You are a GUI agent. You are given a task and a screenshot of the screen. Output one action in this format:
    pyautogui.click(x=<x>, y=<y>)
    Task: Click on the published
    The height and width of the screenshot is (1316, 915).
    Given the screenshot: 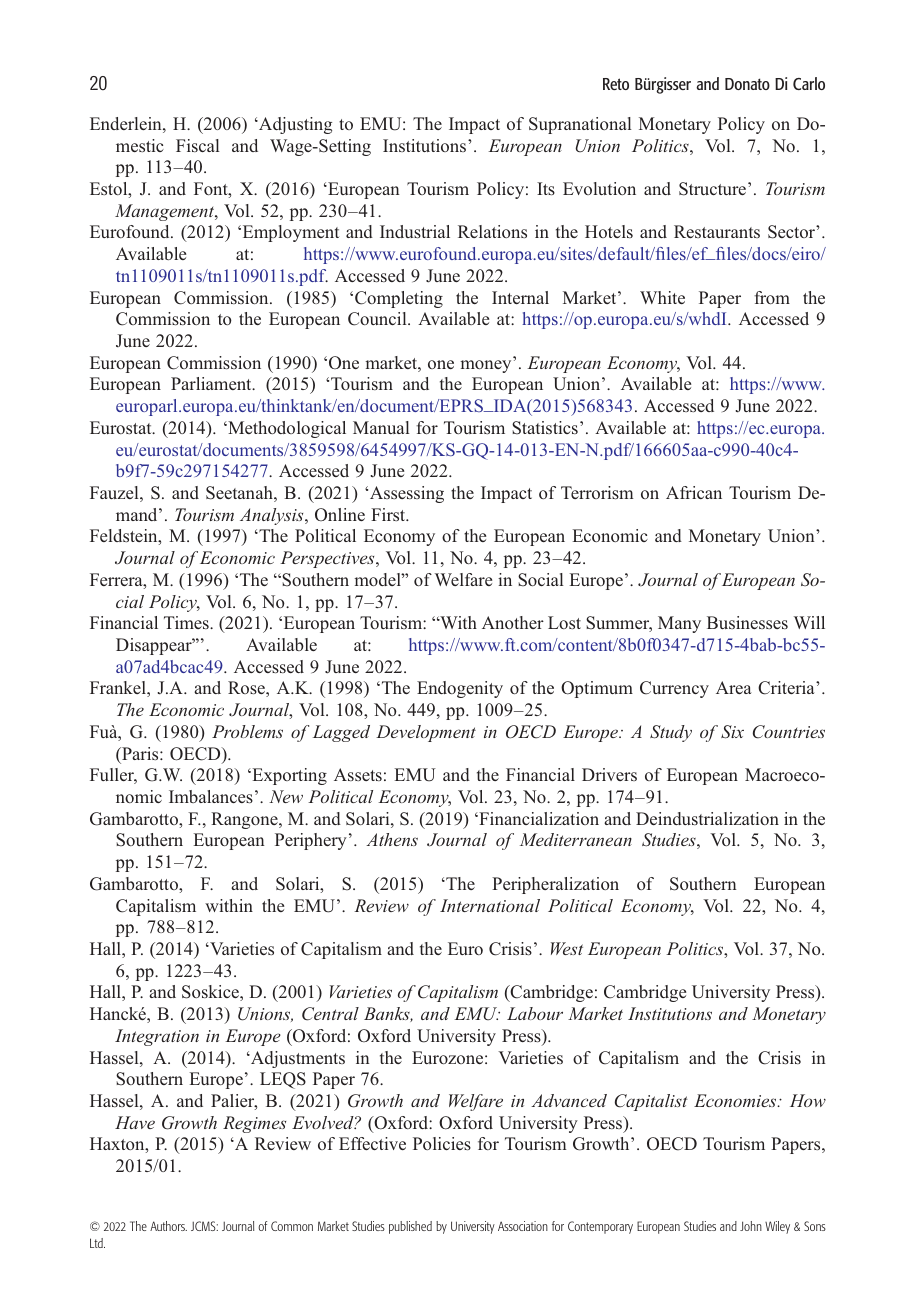 What is the action you would take?
    pyautogui.click(x=410, y=1227)
